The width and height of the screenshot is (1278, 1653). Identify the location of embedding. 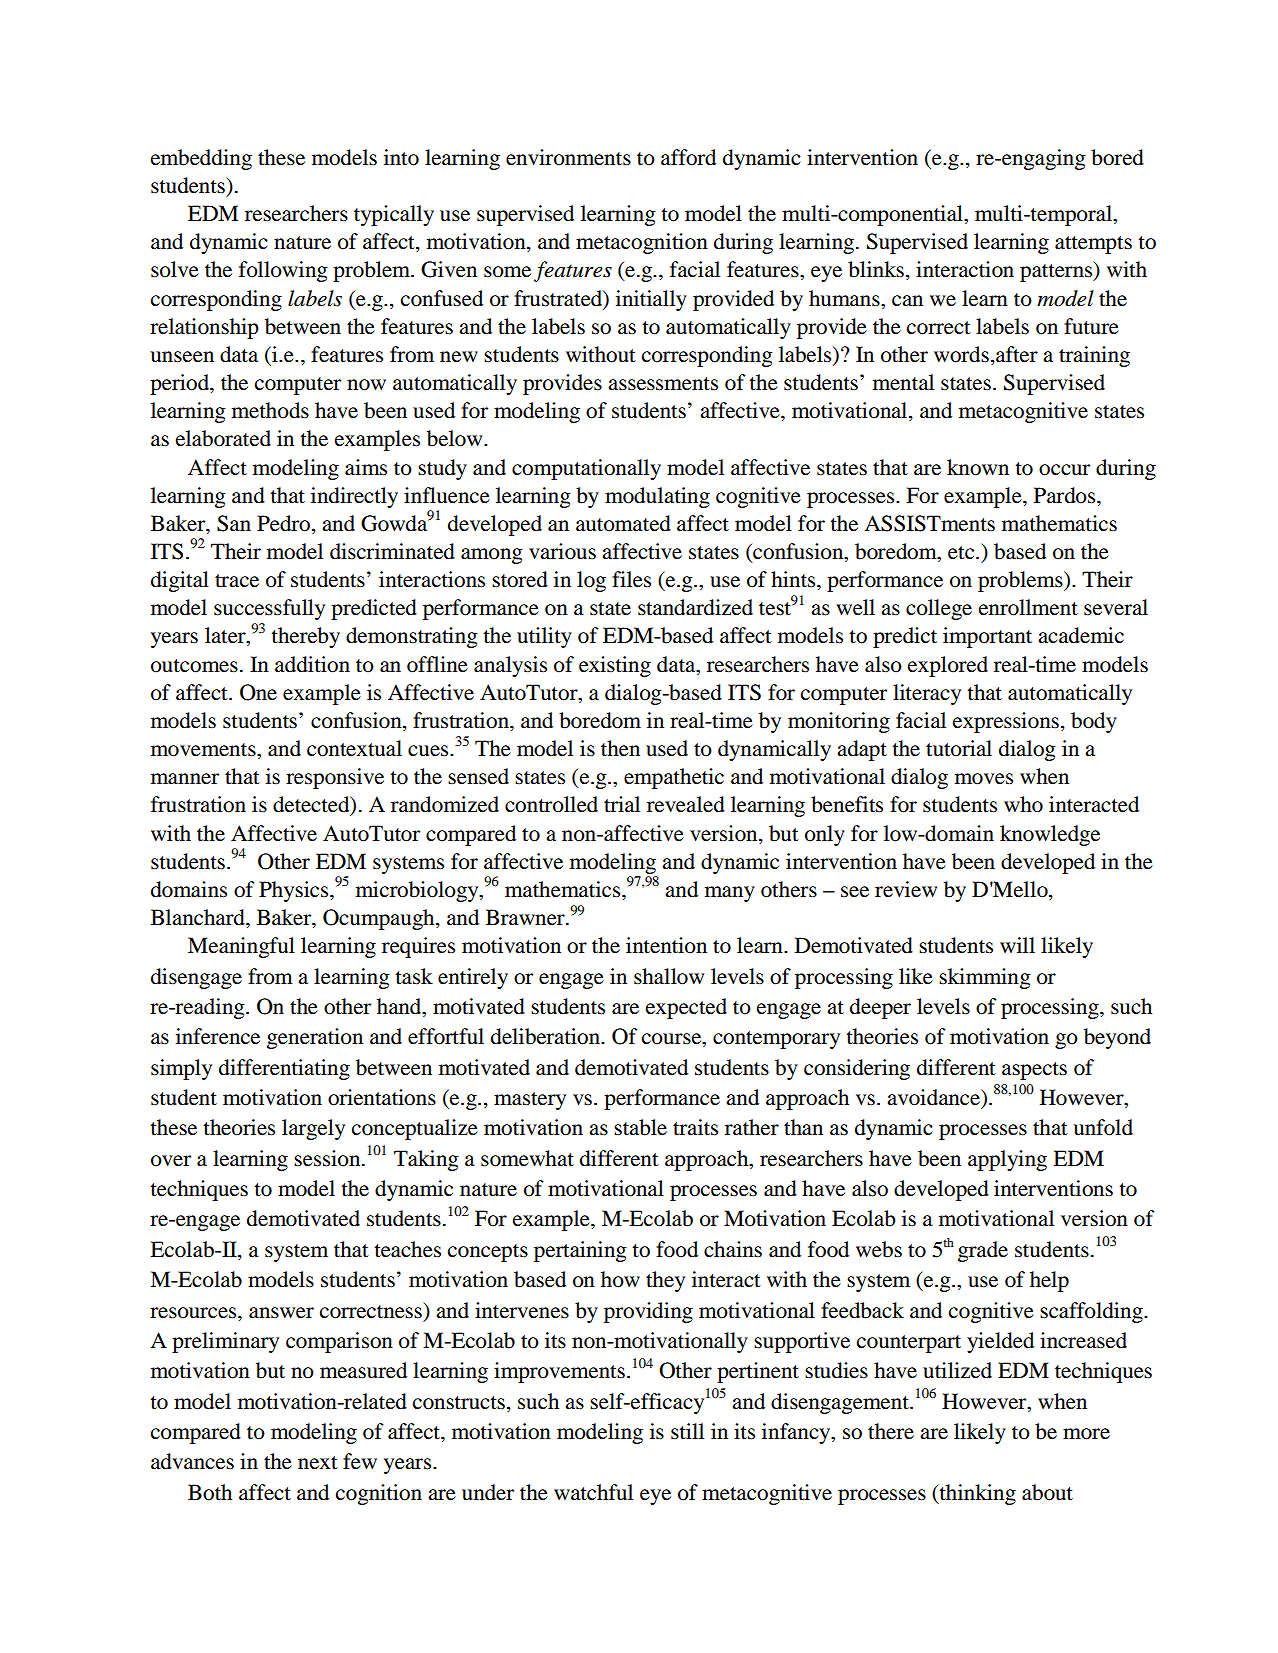
(201, 159).
